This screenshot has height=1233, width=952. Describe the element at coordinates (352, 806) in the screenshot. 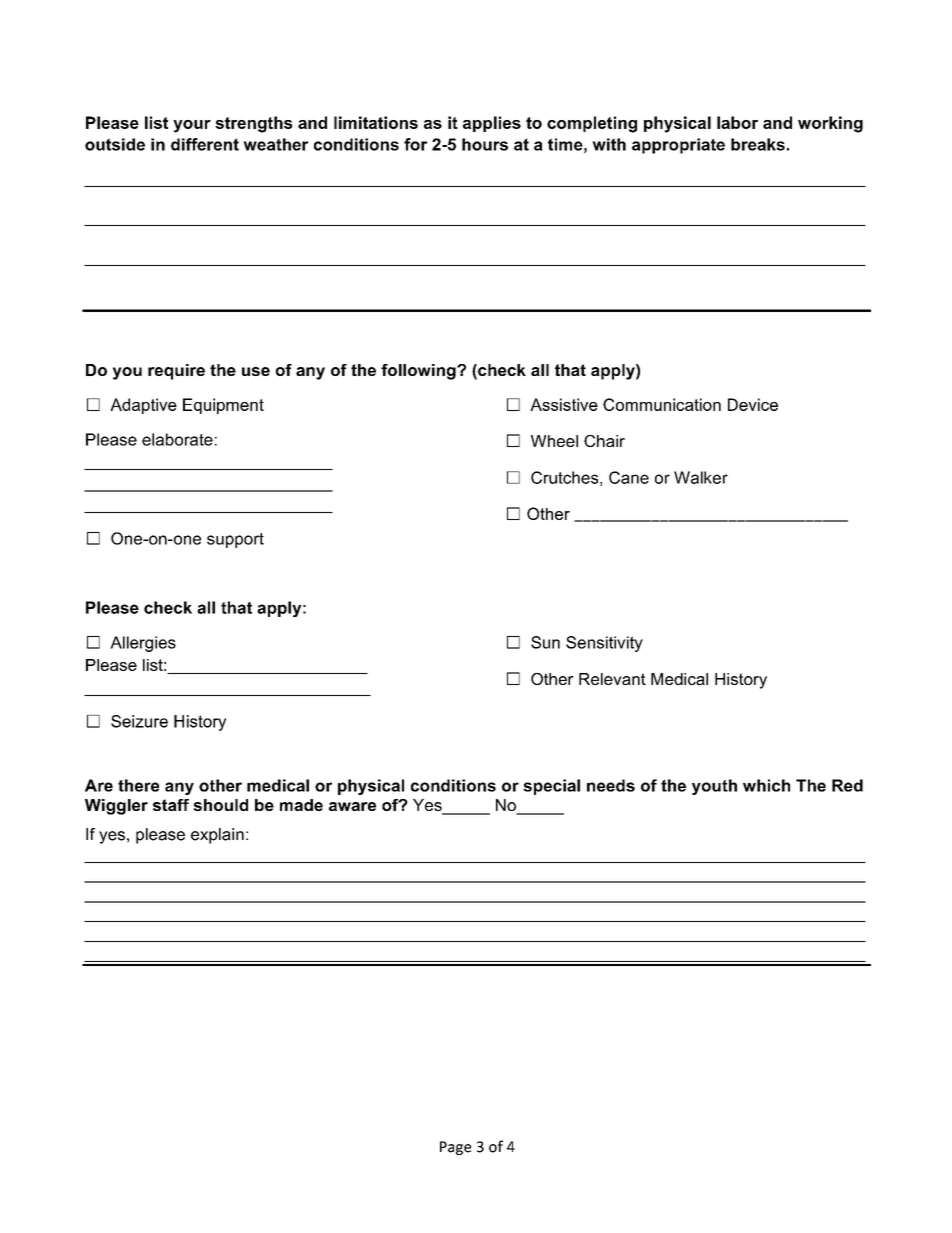

I see `aware` at that location.
